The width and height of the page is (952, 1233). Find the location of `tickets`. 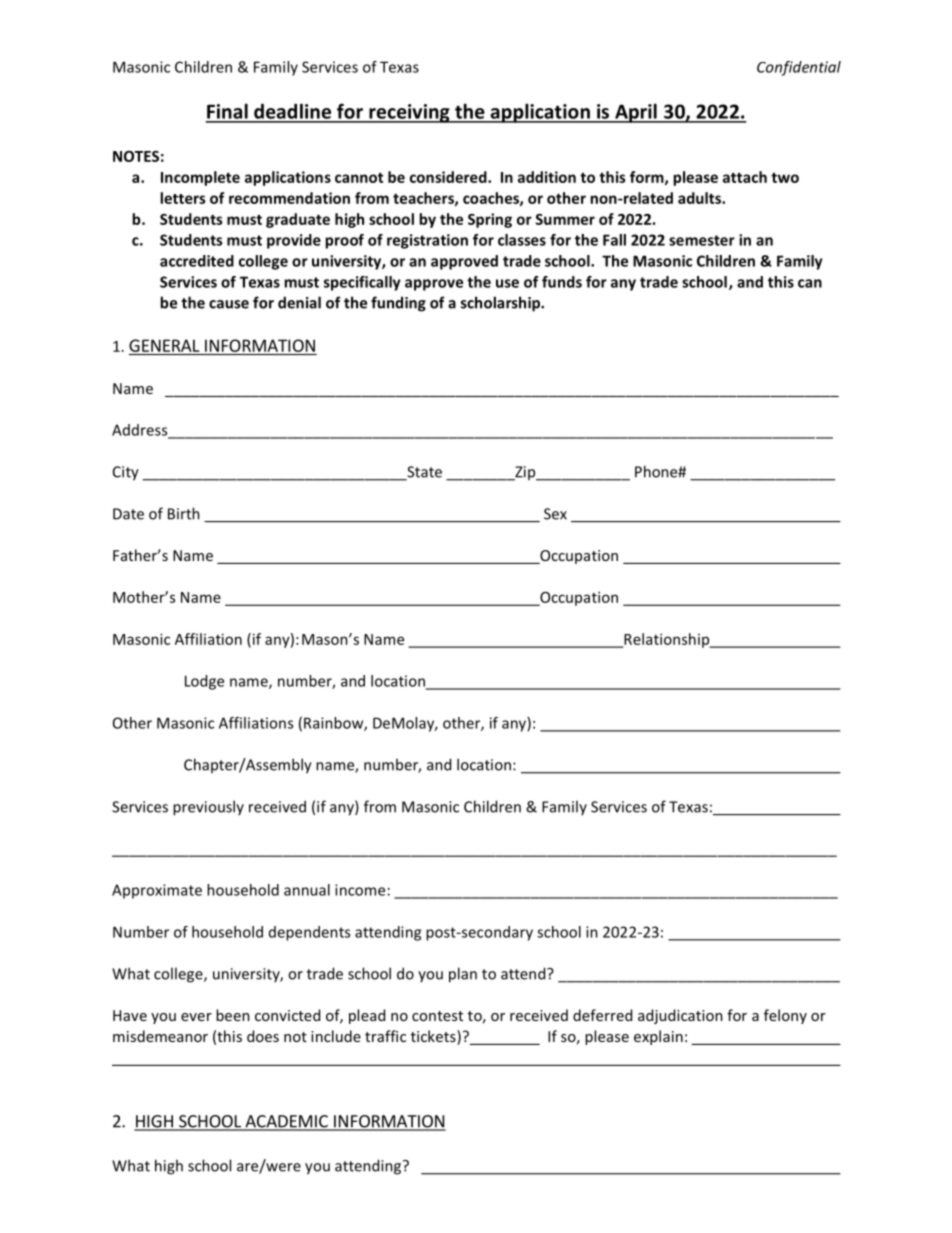

tickets is located at coordinates (434, 1037).
